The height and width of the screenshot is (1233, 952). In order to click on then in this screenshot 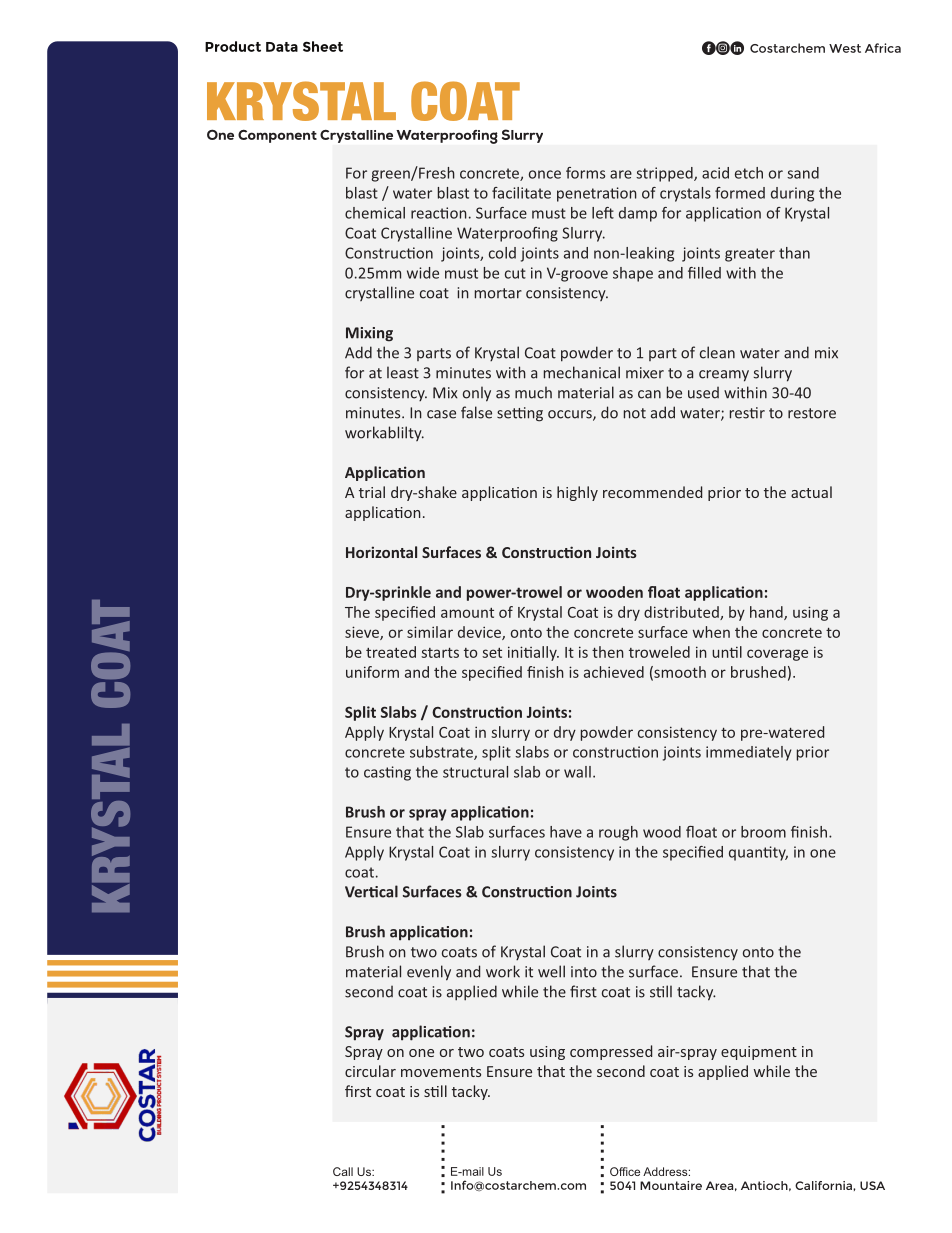, I will do `click(608, 652)`.
